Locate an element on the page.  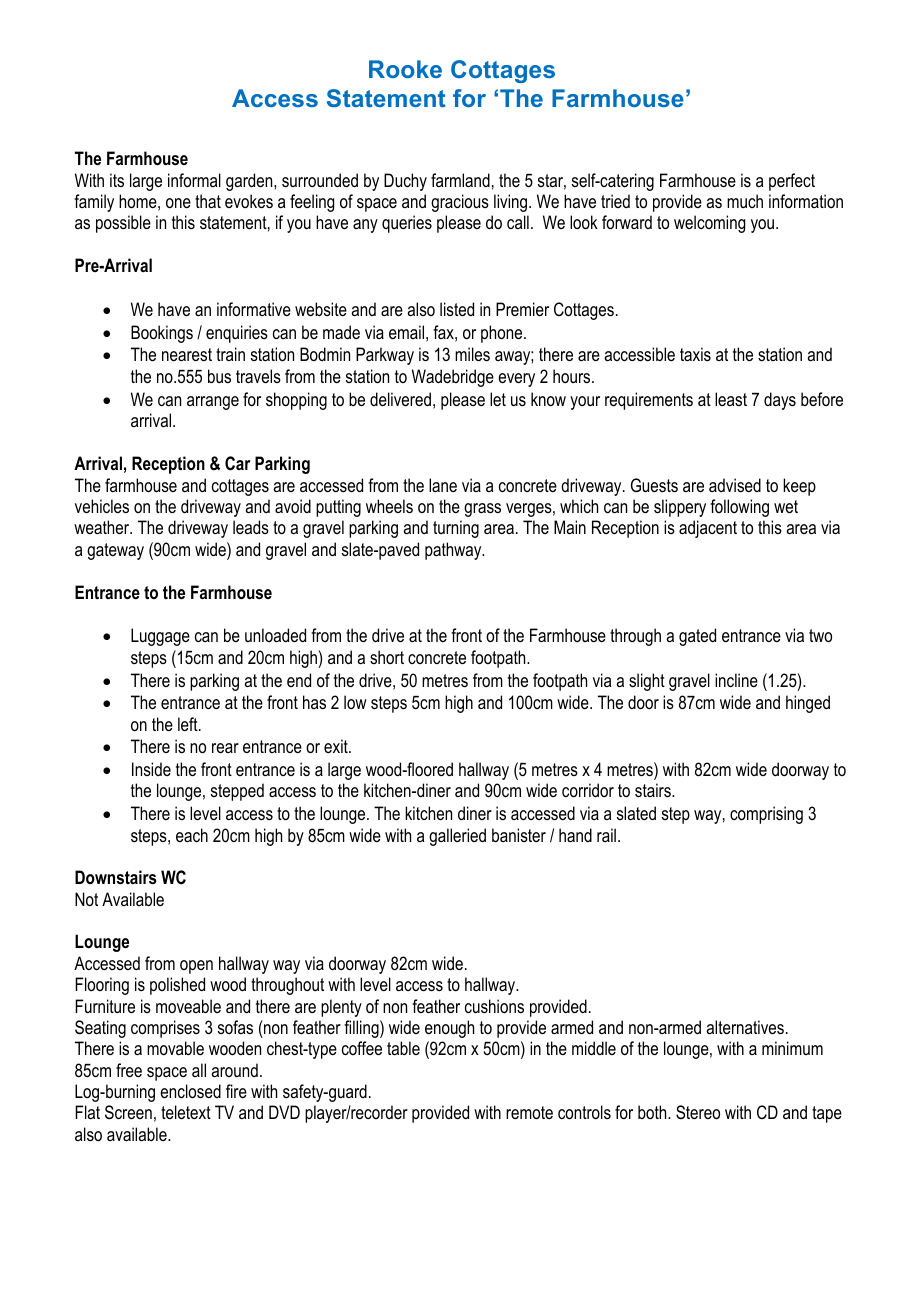
much is located at coordinates (745, 201).
